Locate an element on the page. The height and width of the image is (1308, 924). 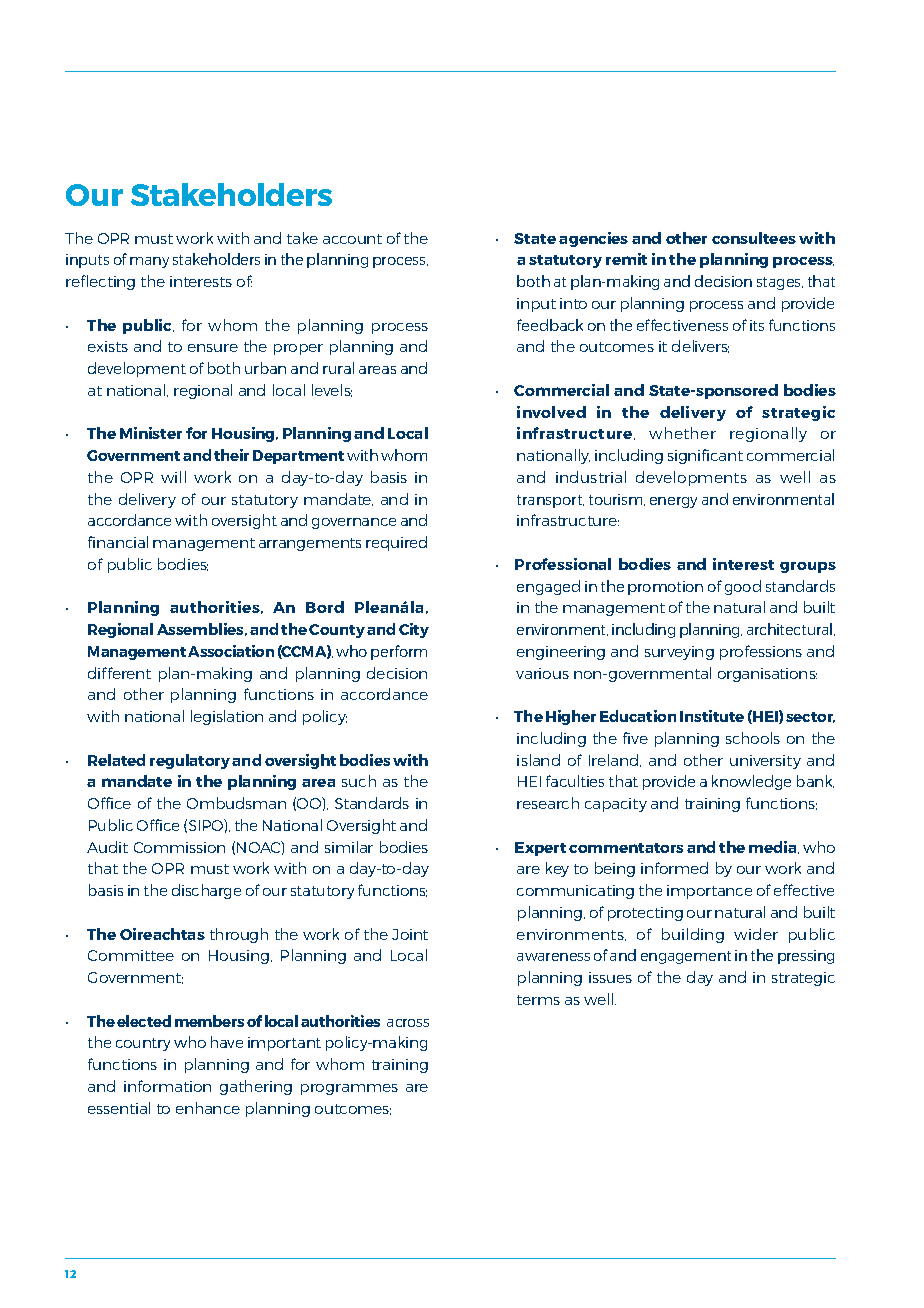
research is located at coordinates (548, 803).
